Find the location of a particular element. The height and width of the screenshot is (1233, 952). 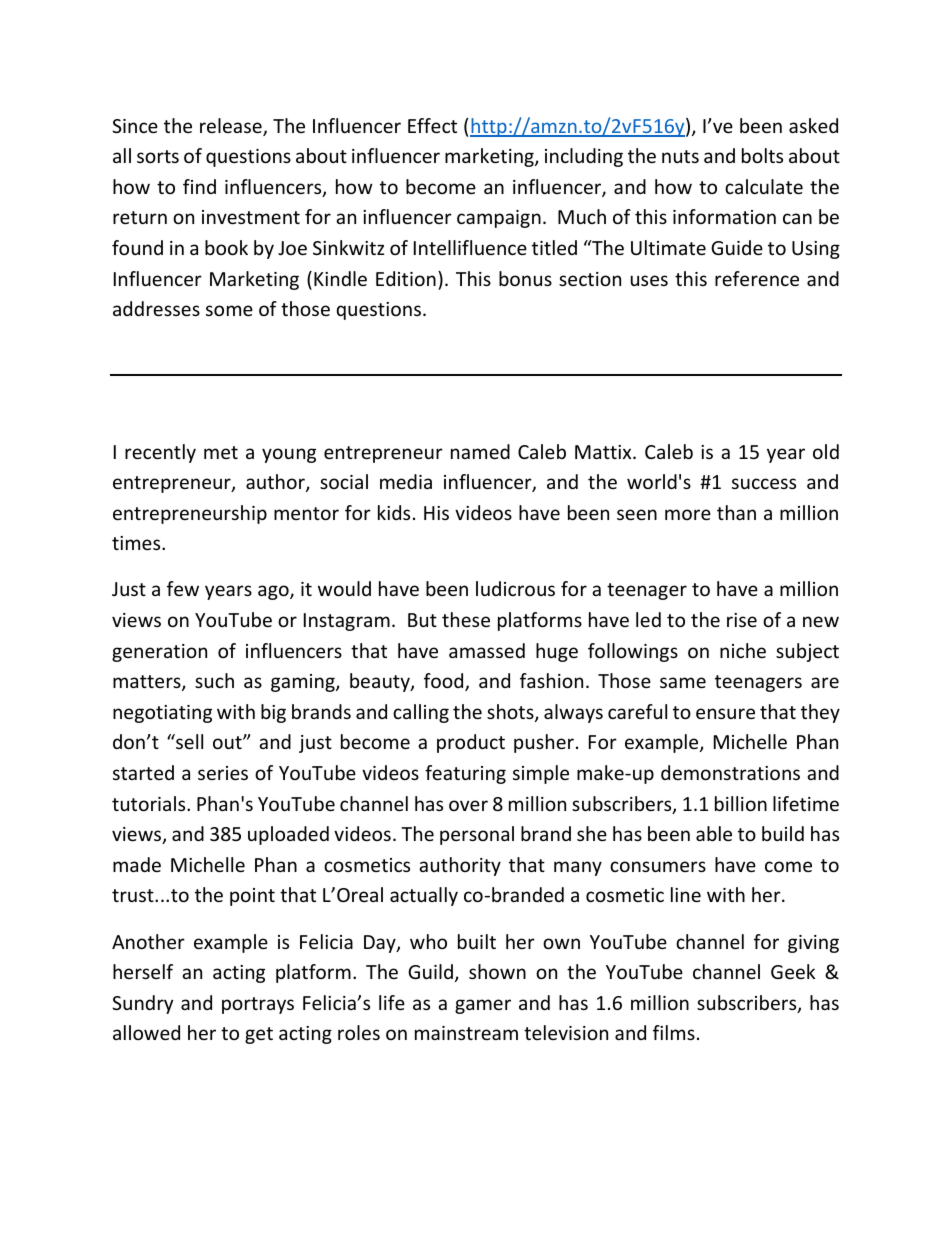

release is located at coordinates (232, 127).
